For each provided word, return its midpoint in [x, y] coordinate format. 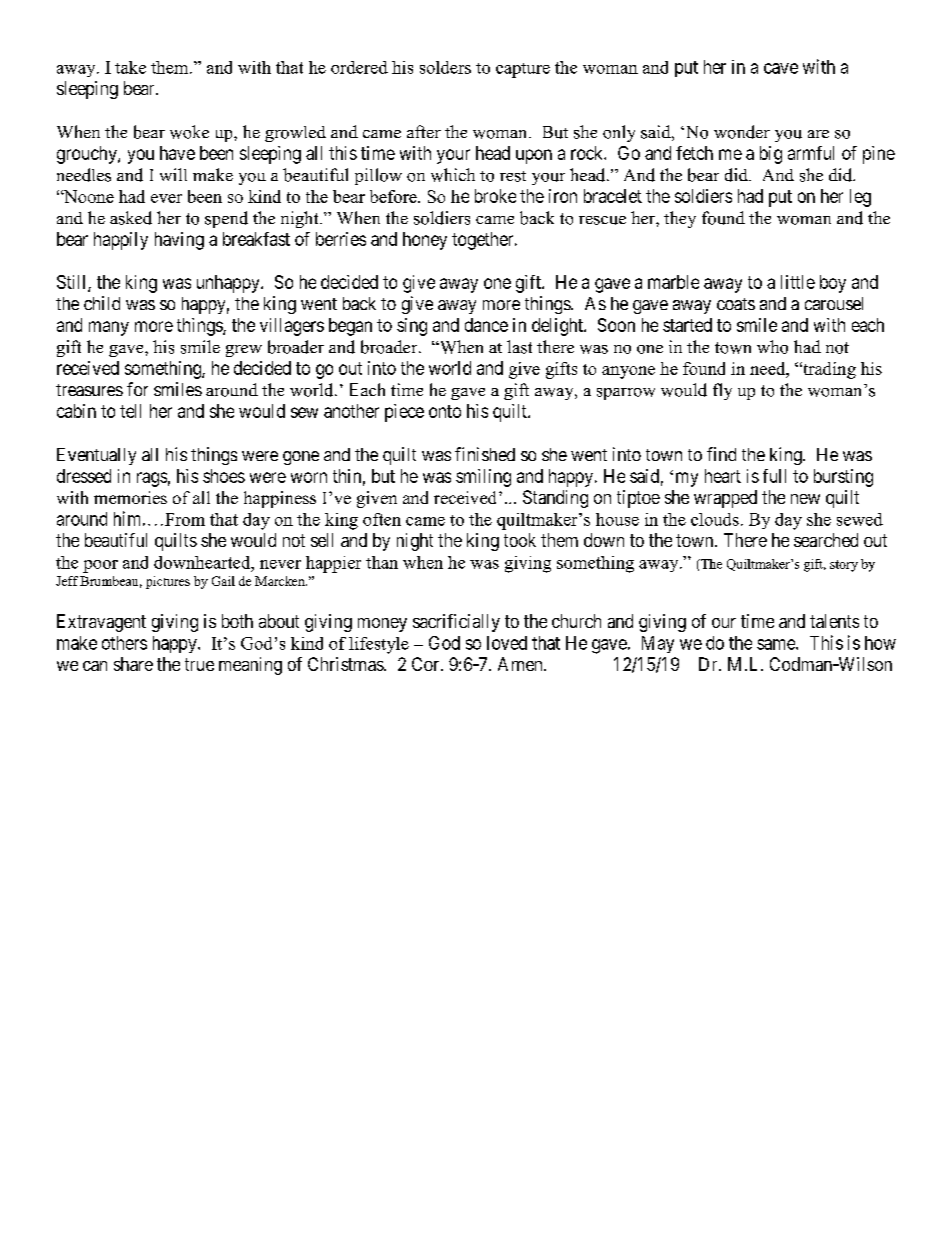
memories [130, 497]
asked [131, 218]
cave [781, 68]
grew [244, 351]
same [777, 644]
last [519, 347]
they [680, 219]
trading [828, 370]
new [805, 499]
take [130, 67]
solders [445, 67]
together [484, 241]
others [124, 643]
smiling [483, 478]
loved [507, 643]
